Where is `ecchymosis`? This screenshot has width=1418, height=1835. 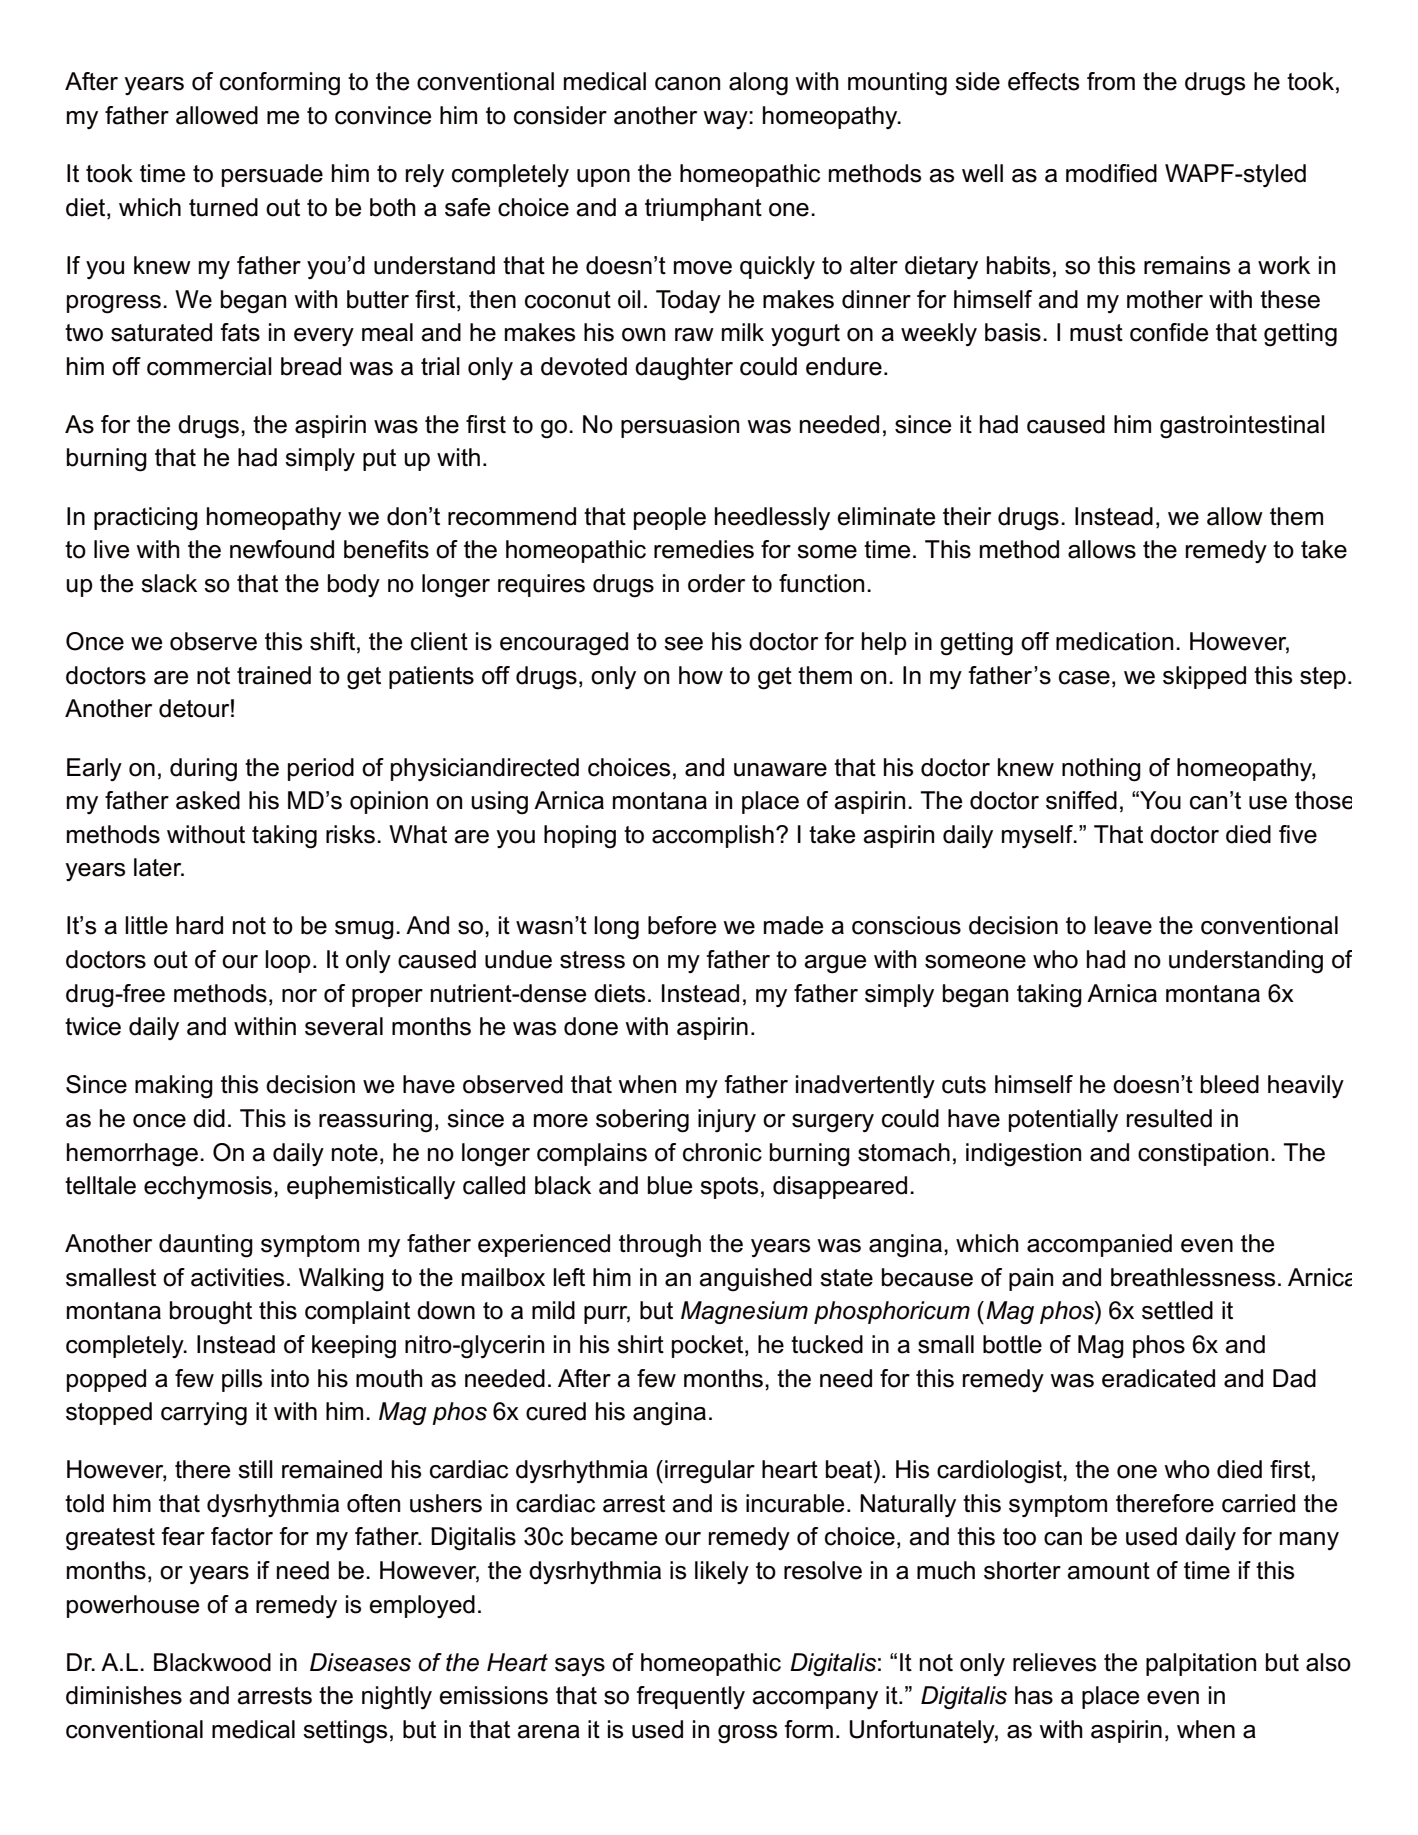 ecchymosis is located at coordinates (208, 1187).
